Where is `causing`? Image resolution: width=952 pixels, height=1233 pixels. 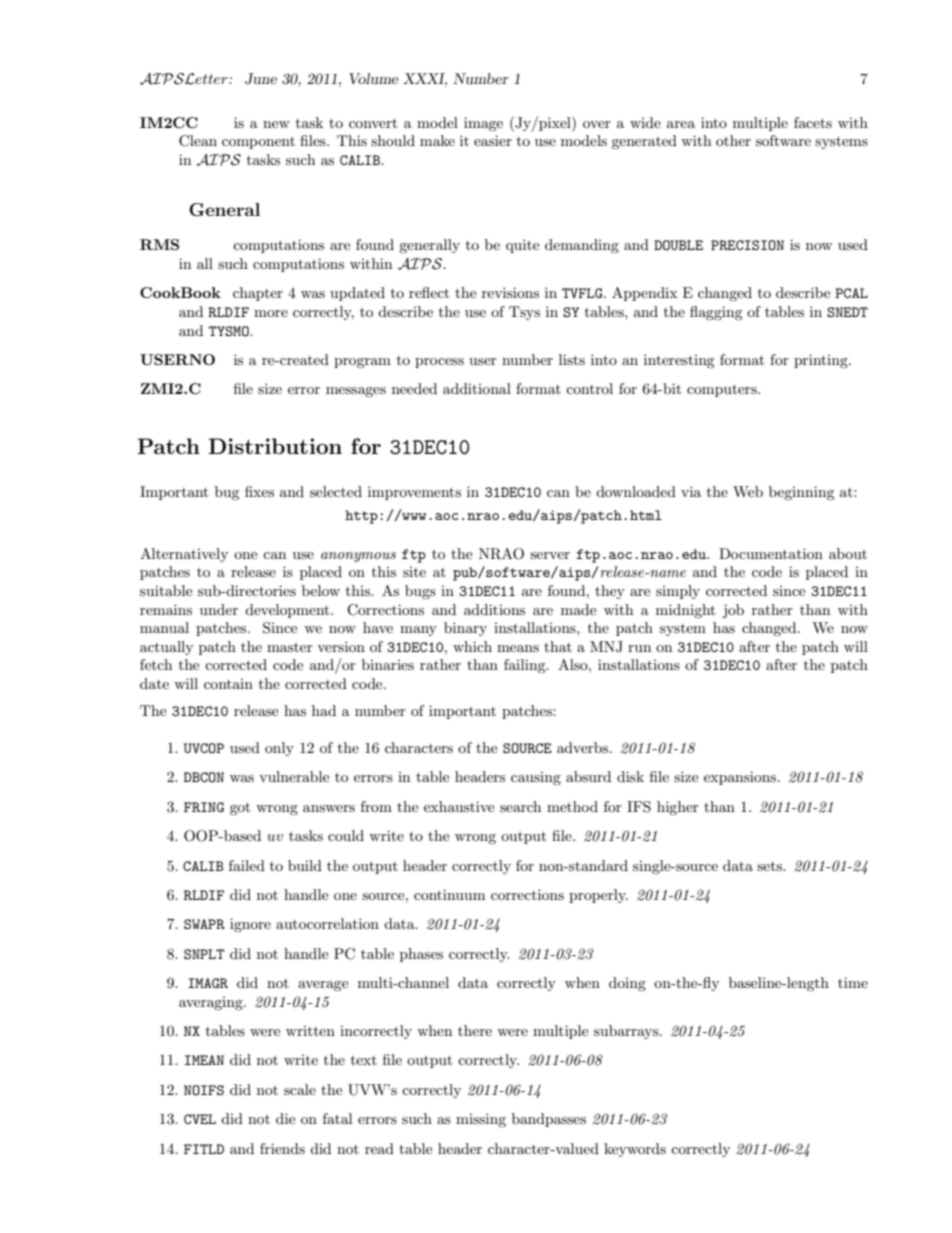
causing is located at coordinates (536, 778).
